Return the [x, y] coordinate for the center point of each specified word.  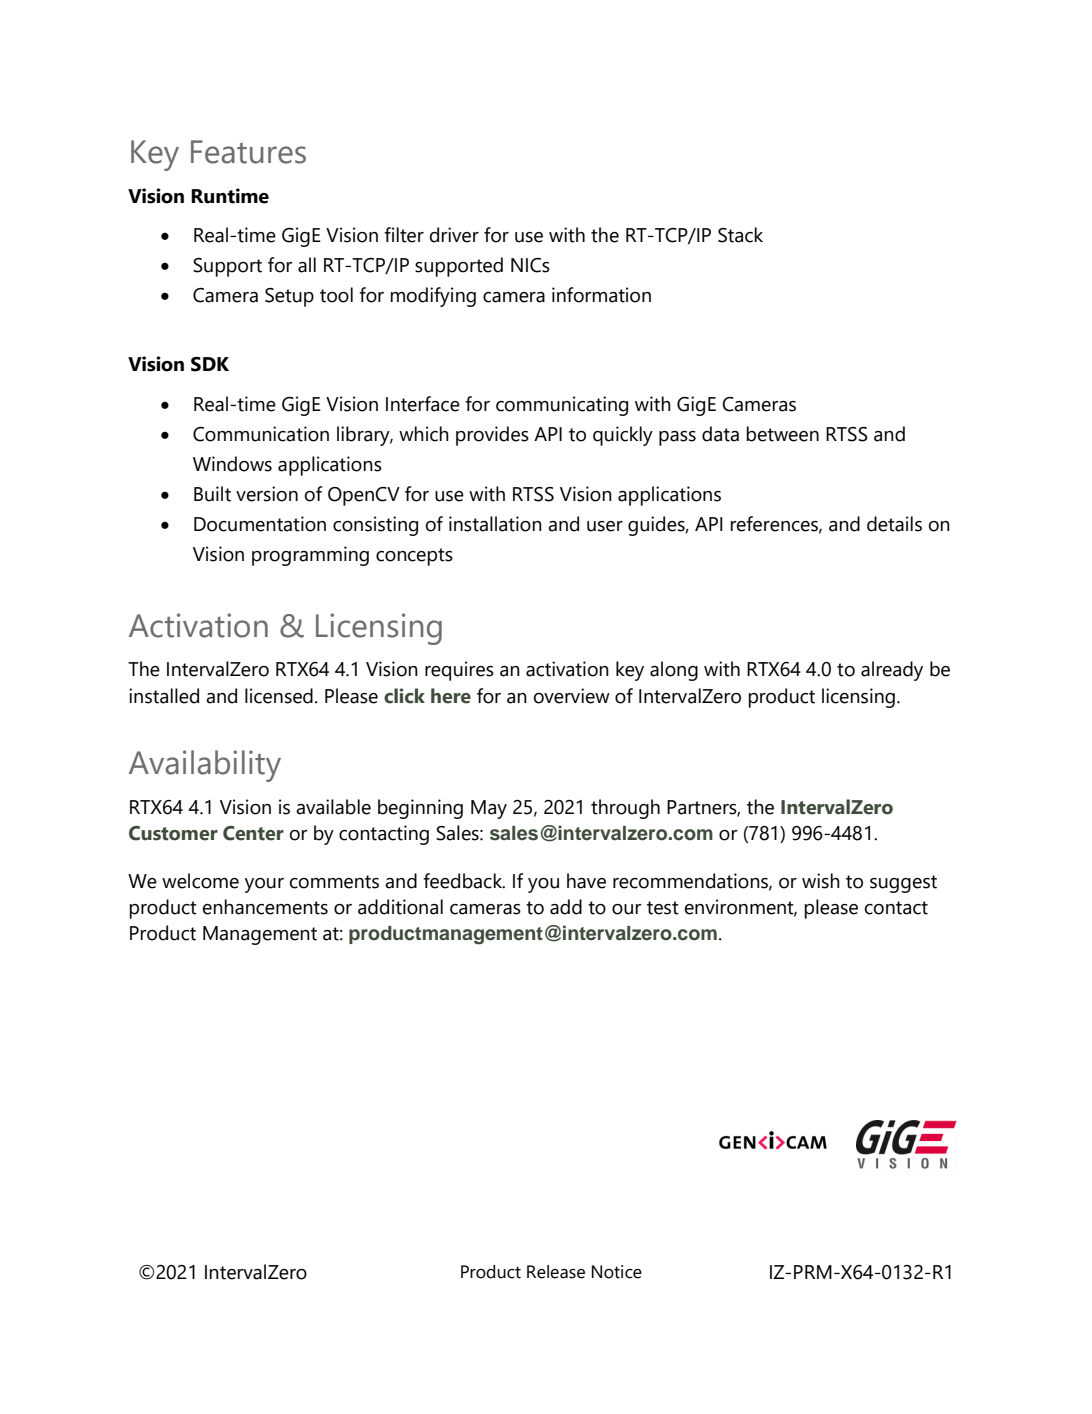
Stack [740, 235]
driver [454, 235]
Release [556, 1272]
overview [572, 696]
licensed [279, 696]
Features [248, 152]
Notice [617, 1272]
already [892, 671]
